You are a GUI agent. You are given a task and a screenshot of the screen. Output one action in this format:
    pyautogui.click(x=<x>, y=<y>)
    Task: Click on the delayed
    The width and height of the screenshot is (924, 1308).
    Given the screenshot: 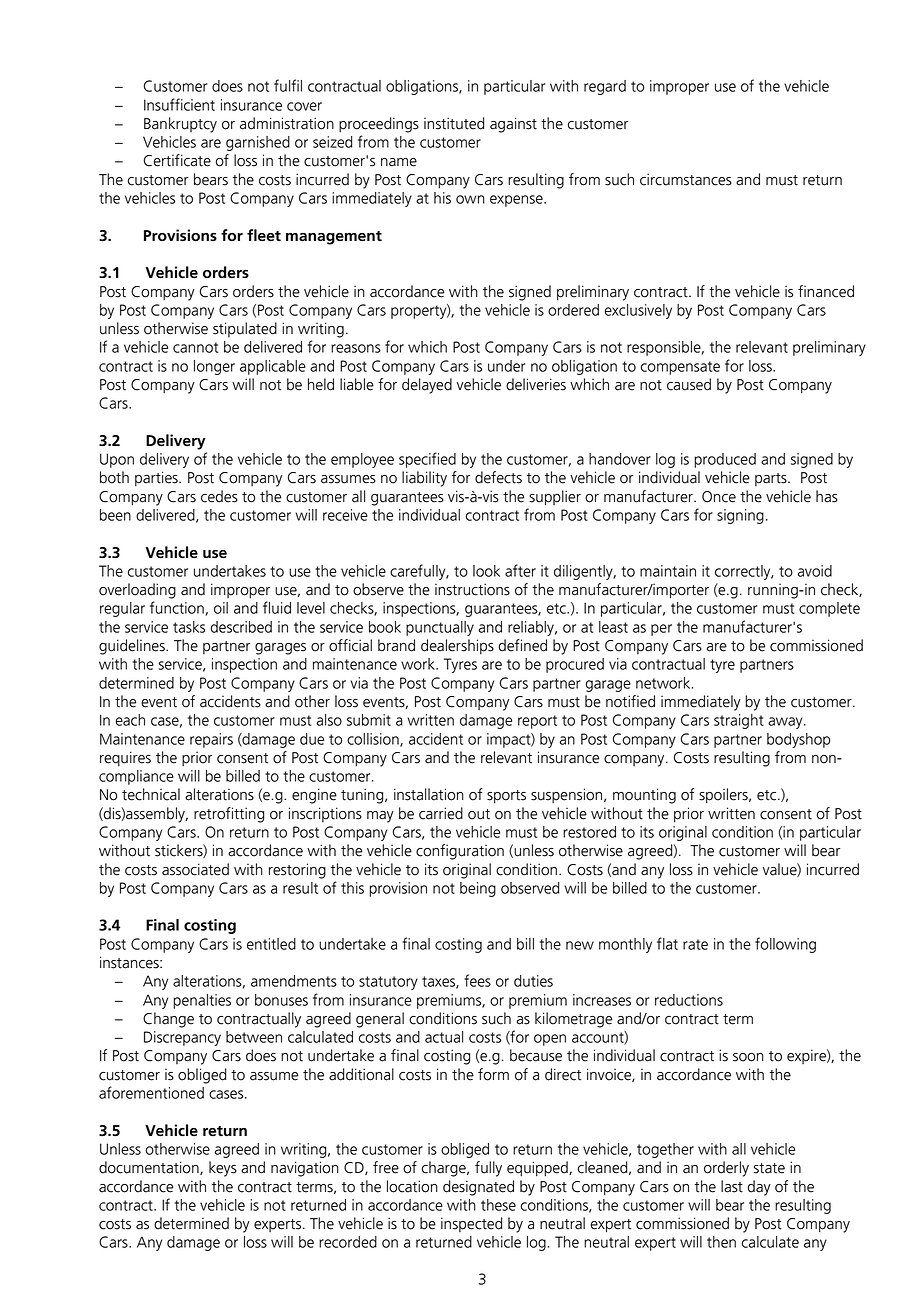 What is the action you would take?
    pyautogui.click(x=427, y=386)
